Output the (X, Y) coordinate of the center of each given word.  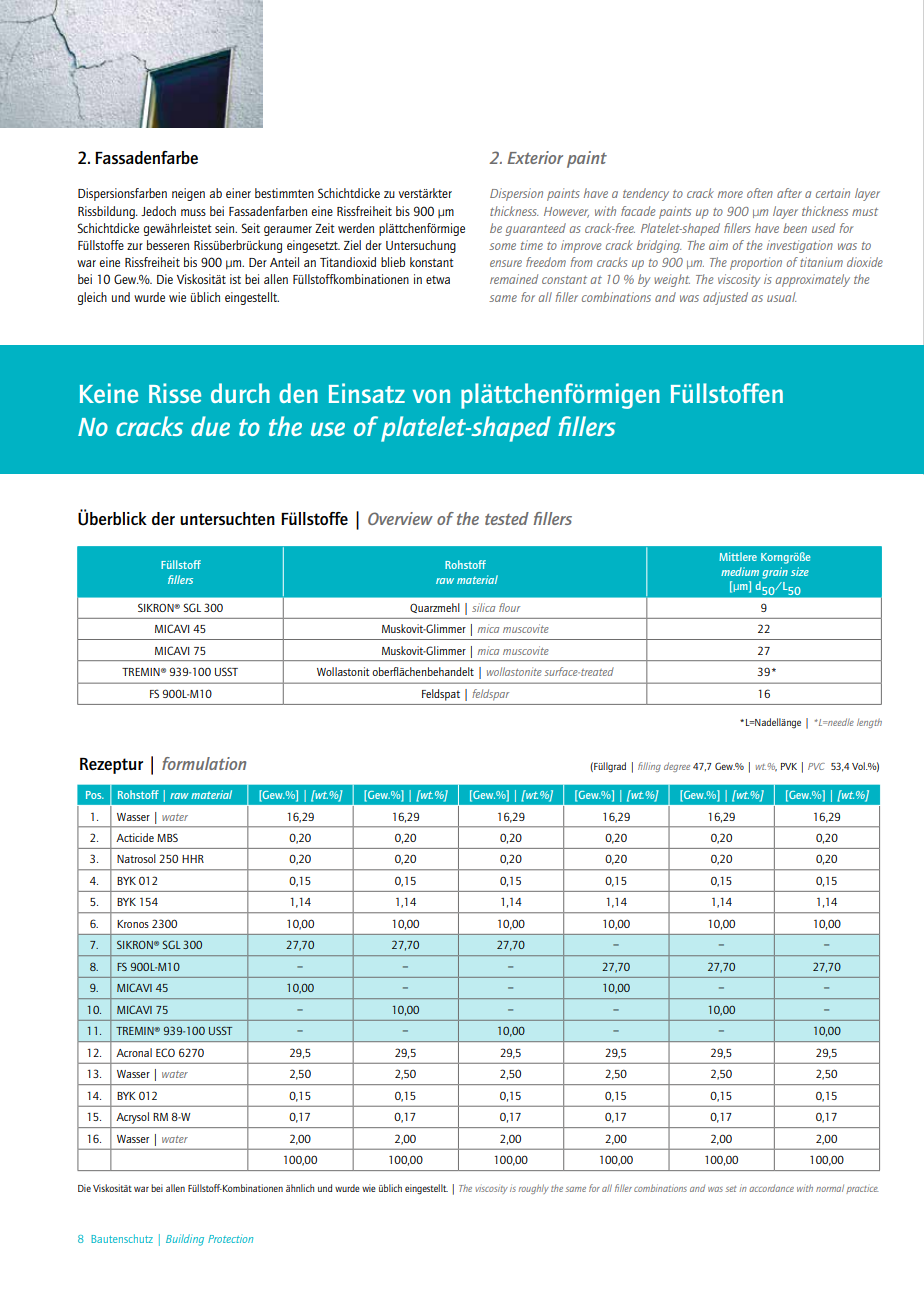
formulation (204, 763)
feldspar (490, 694)
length (869, 723)
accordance (771, 1188)
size (800, 571)
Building (185, 1240)
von (431, 396)
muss (193, 212)
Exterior (535, 157)
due (210, 426)
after (789, 193)
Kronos (133, 924)
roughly (533, 1189)
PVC (816, 766)
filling (649, 767)
